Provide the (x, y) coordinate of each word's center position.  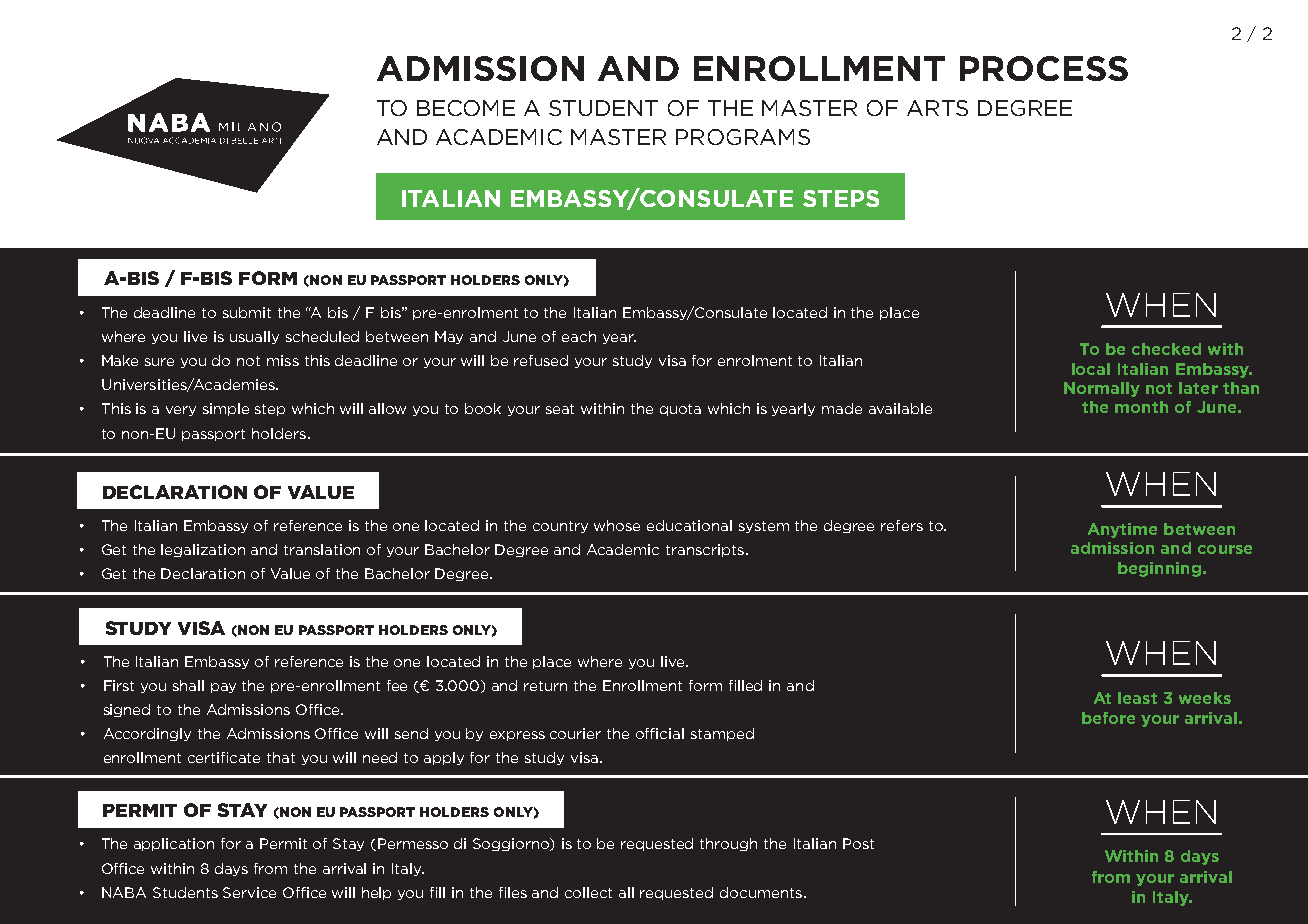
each (579, 336)
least (1137, 698)
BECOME (466, 108)
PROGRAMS (743, 137)
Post (858, 843)
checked (1166, 349)
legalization (203, 550)
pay (223, 688)
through (728, 844)
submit (247, 312)
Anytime (1122, 530)
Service (249, 892)
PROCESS (1044, 68)
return (545, 686)
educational (689, 525)
